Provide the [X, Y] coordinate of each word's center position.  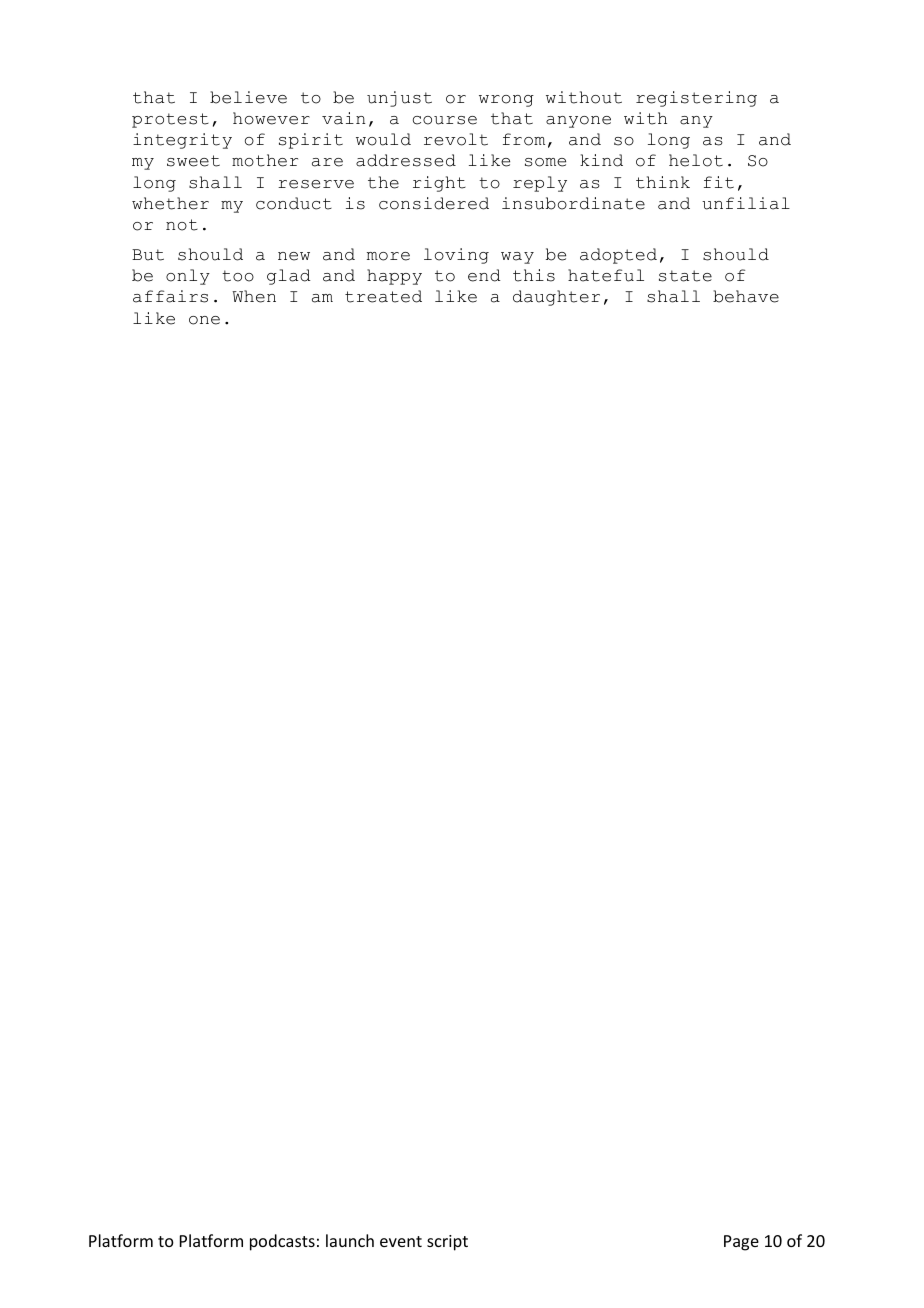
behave [746, 296]
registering [696, 99]
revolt [456, 139]
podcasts [282, 1242]
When [254, 296]
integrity [182, 141]
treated [383, 296]
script [447, 1243]
